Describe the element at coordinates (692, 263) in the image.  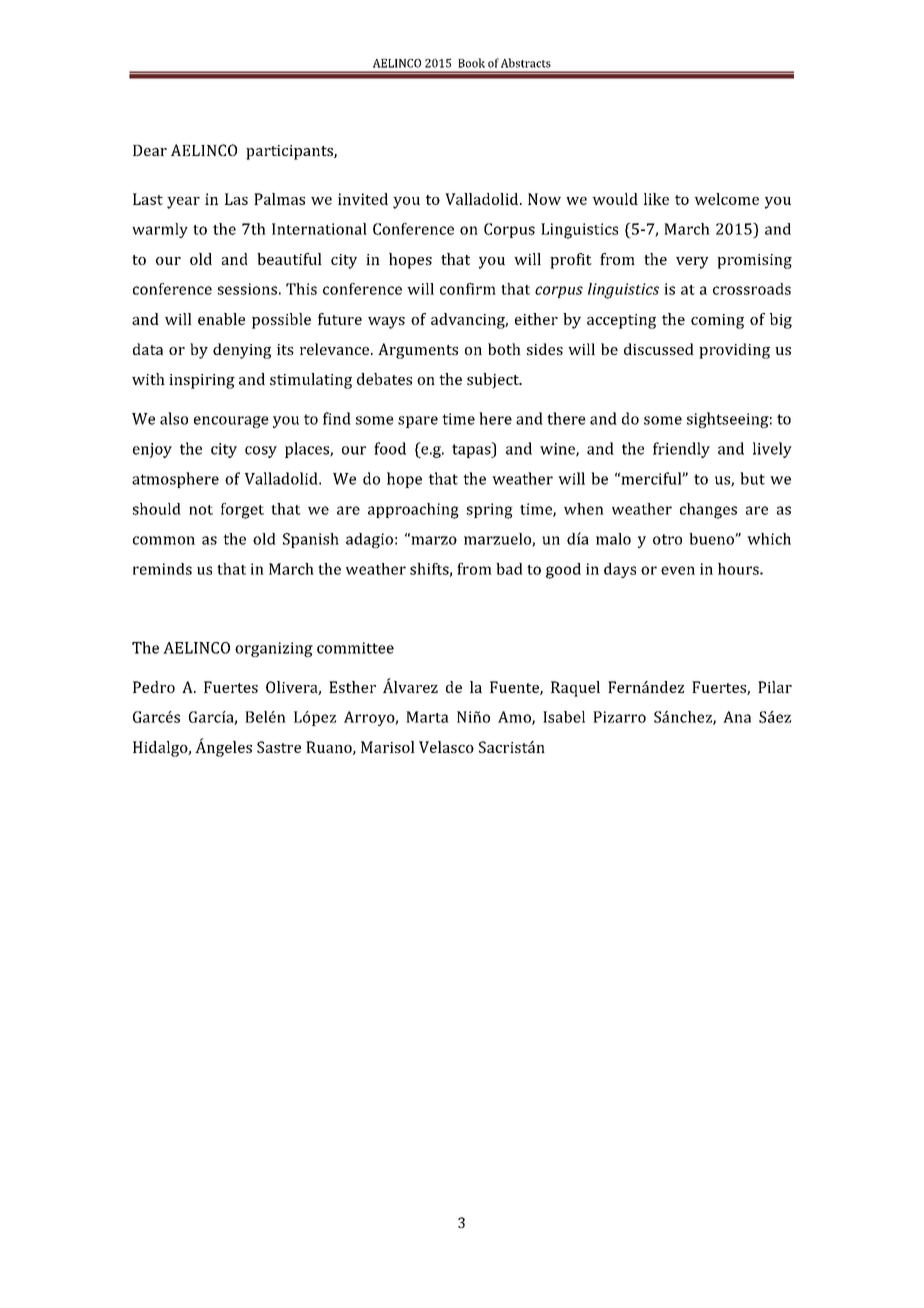
I see `very` at that location.
